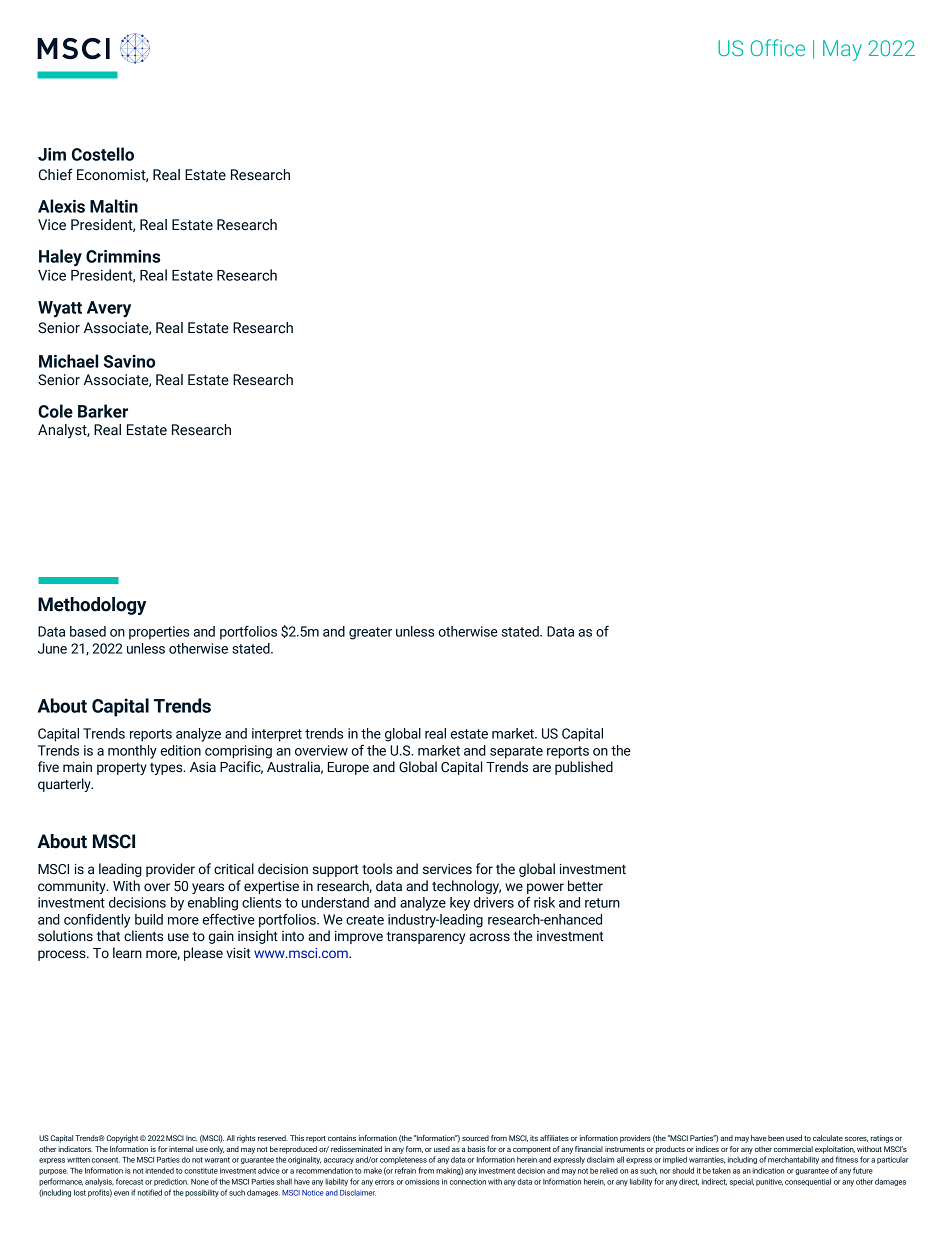  Describe the element at coordinates (52, 154) in the page. I see `Jim` at that location.
